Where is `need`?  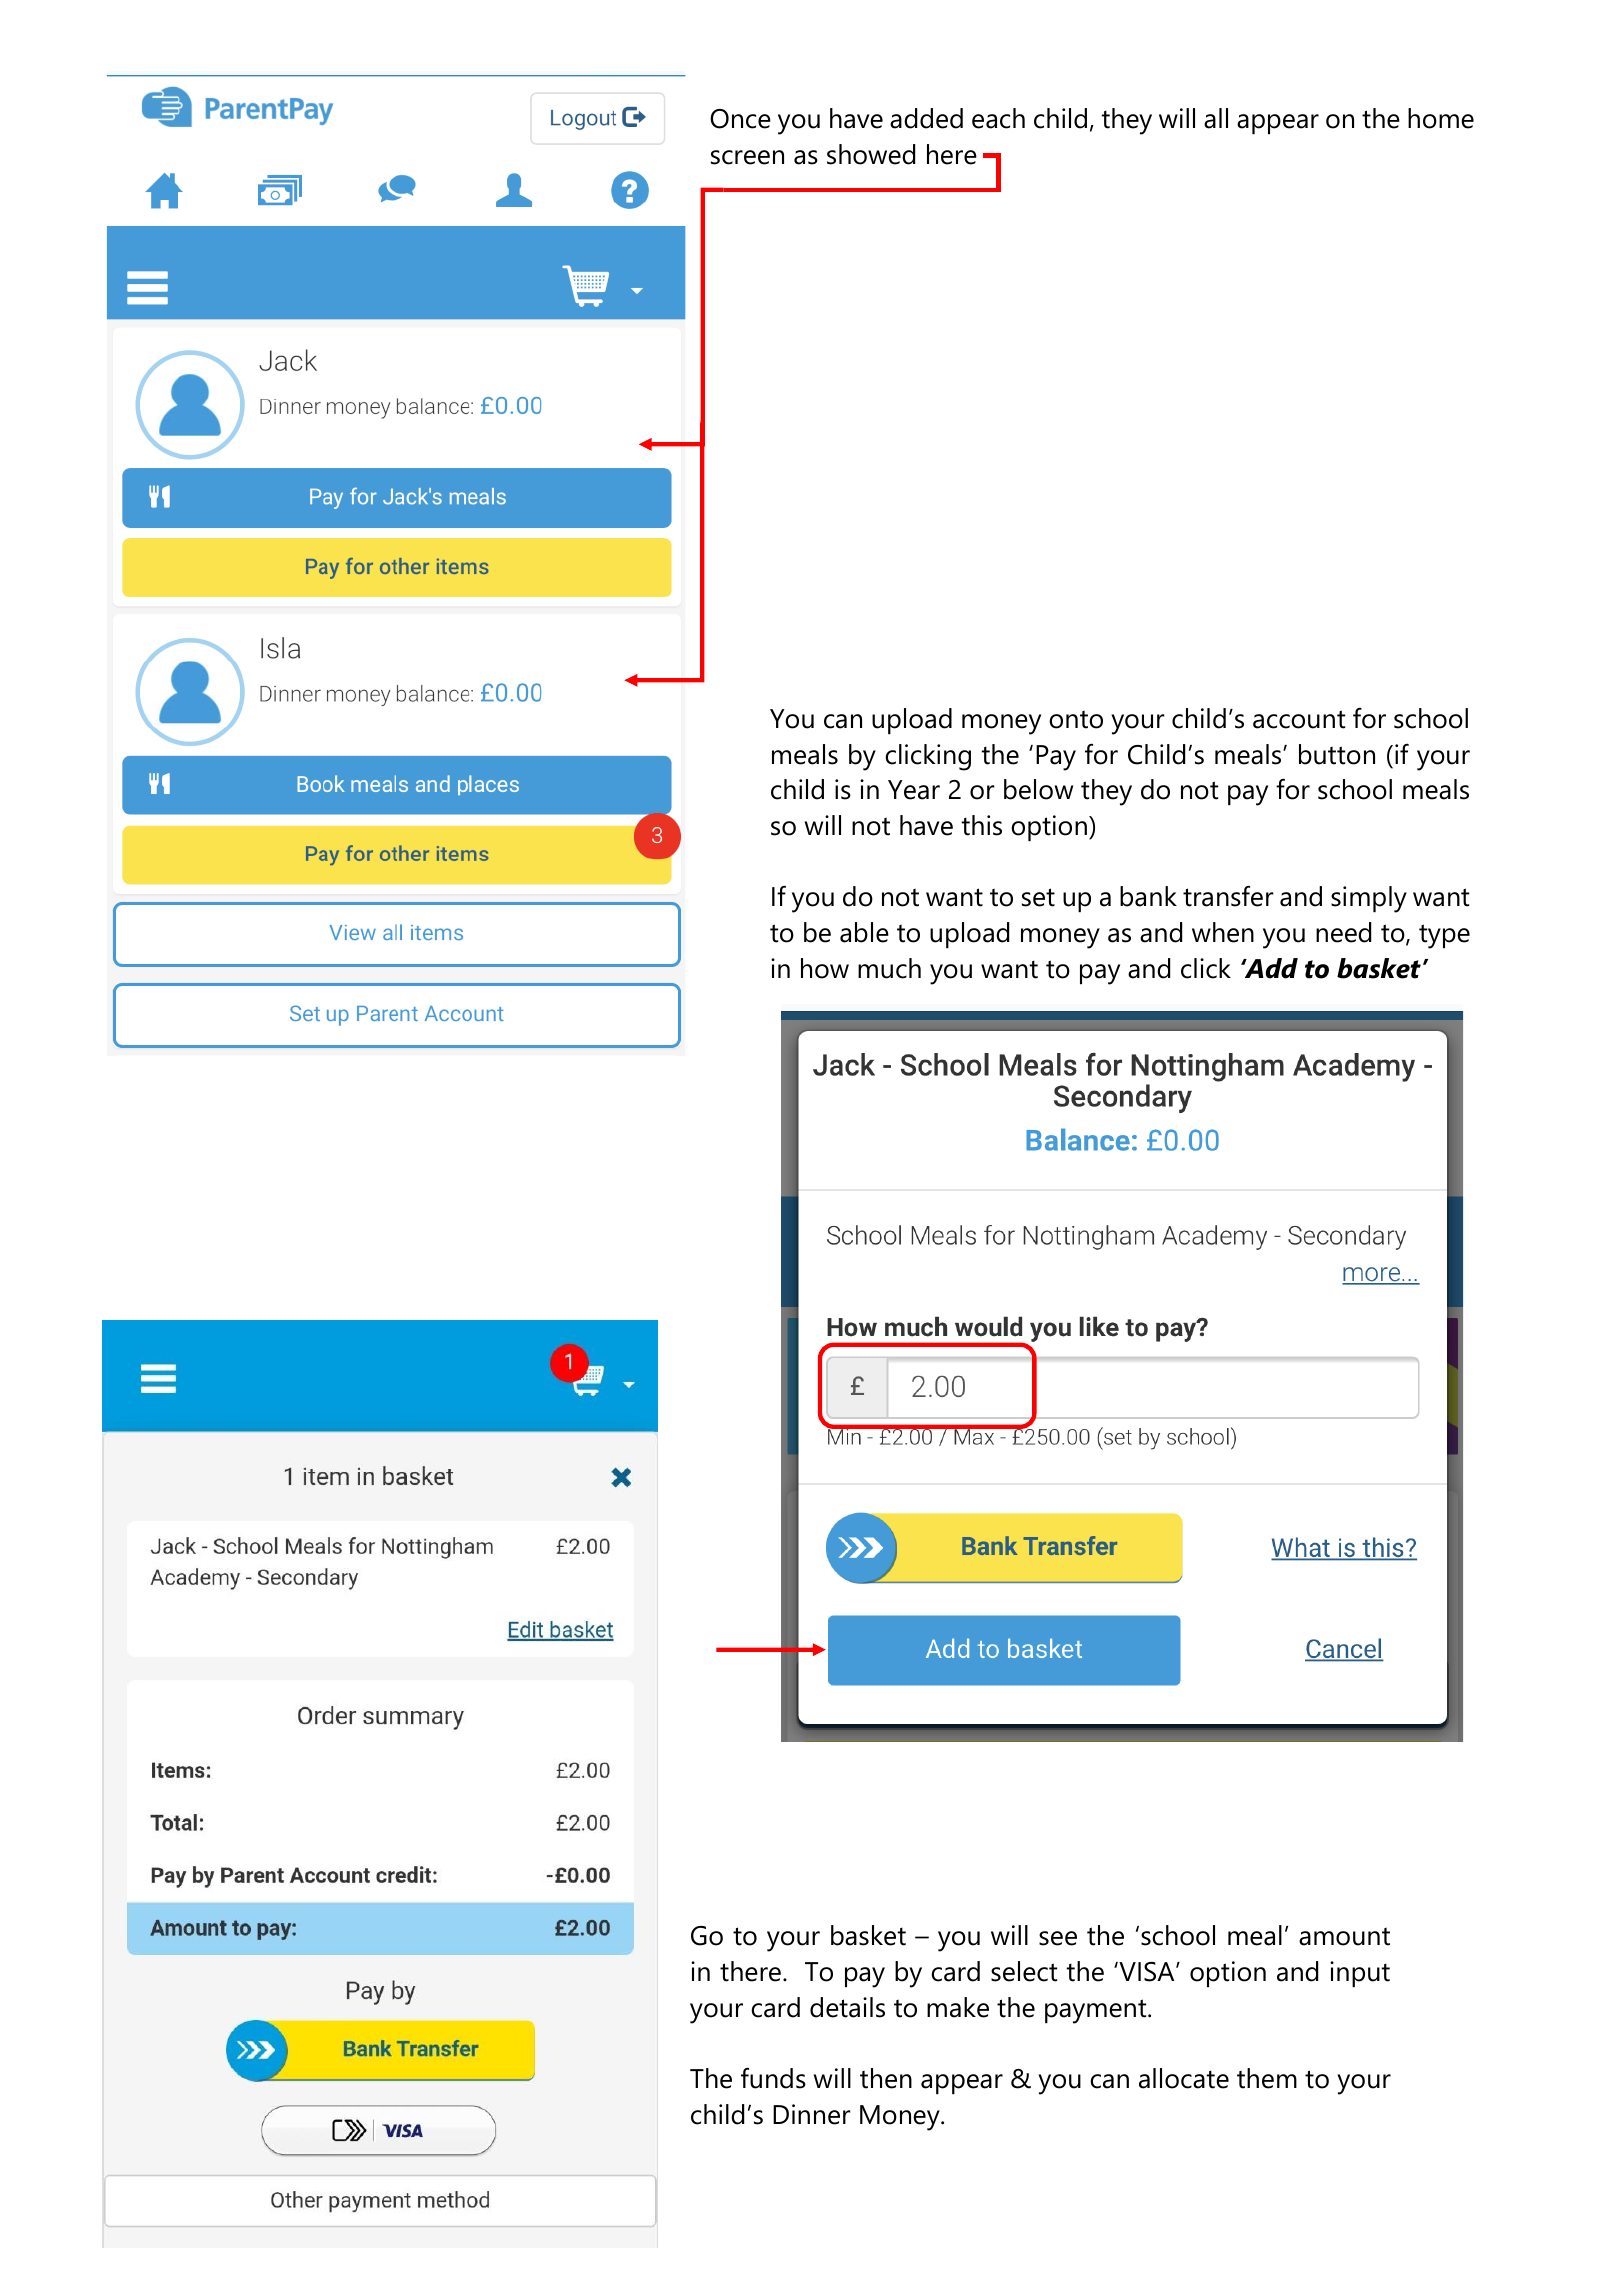
need is located at coordinates (1343, 932).
